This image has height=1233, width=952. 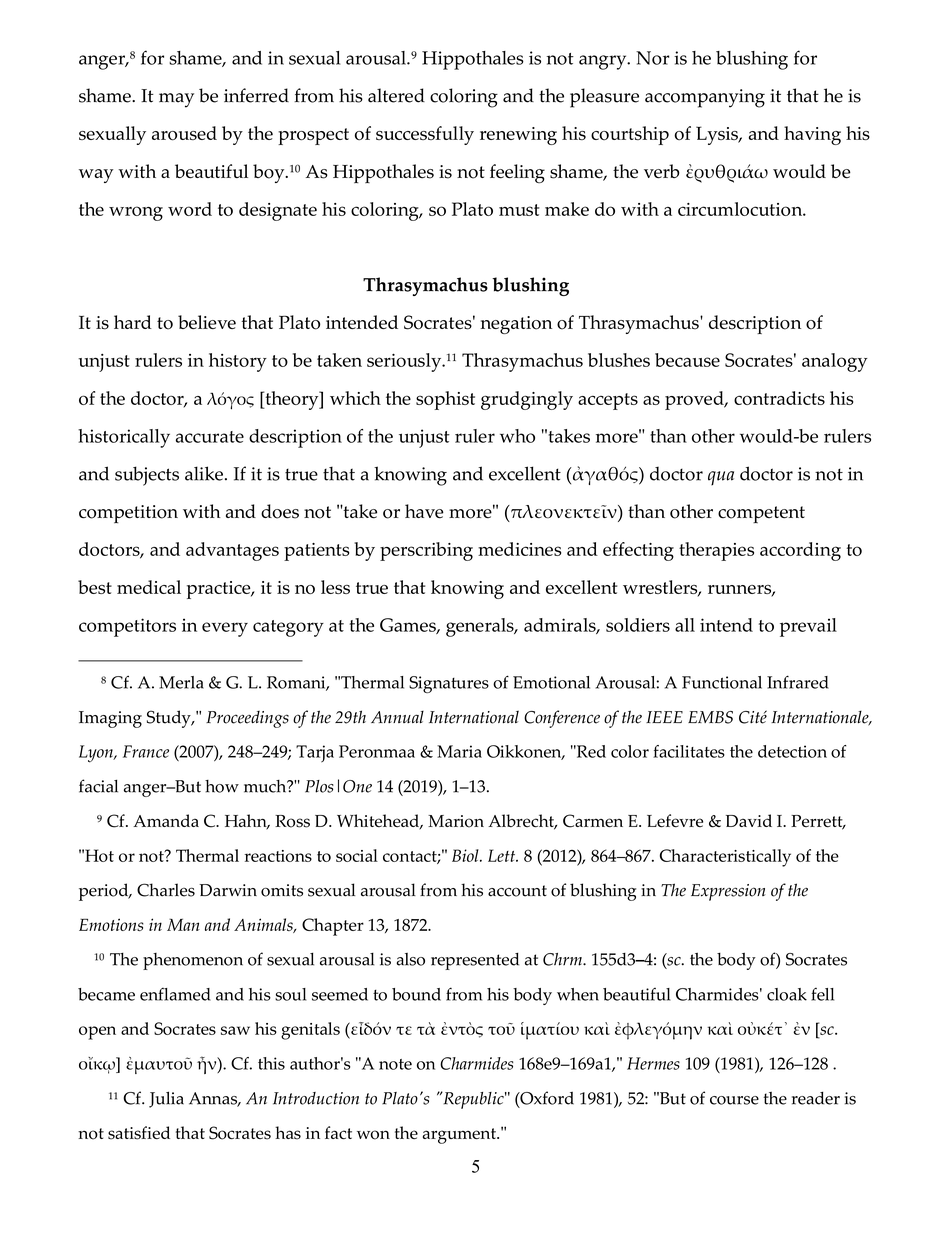 What do you see at coordinates (166, 1099) in the image?
I see `Julia` at bounding box center [166, 1099].
